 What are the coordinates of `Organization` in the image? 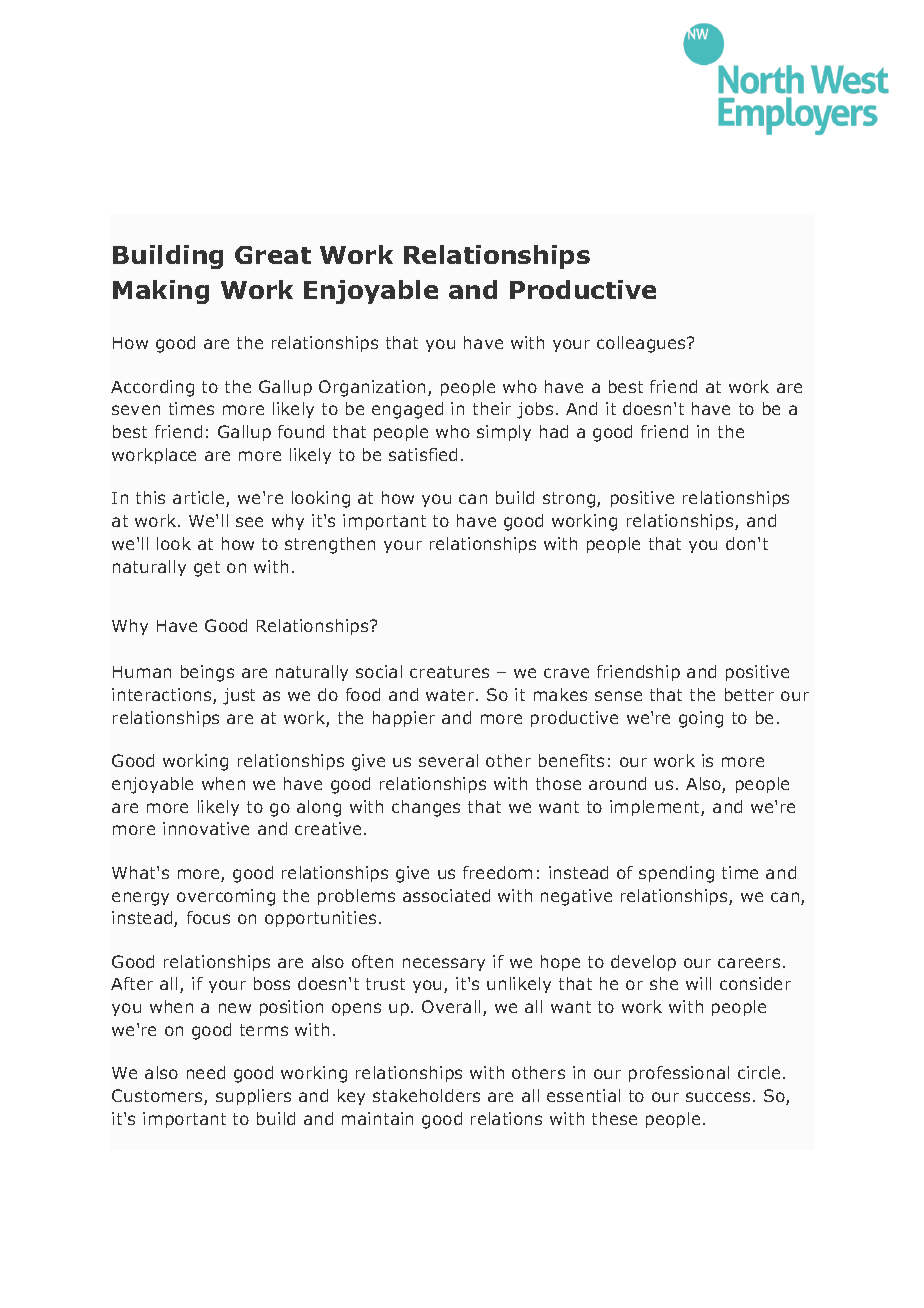 It's located at (374, 388).
